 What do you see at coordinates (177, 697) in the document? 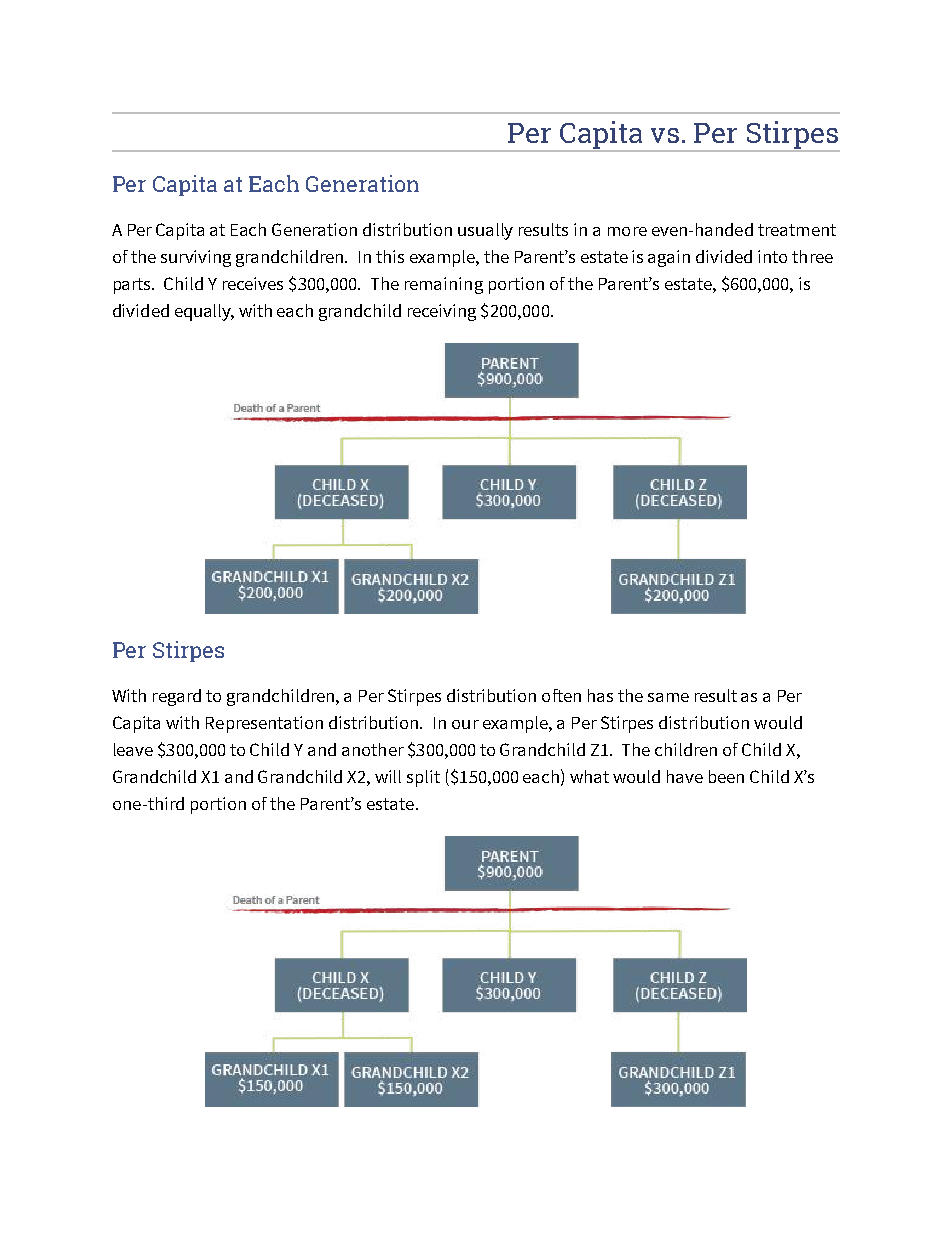
I see `regard` at bounding box center [177, 697].
